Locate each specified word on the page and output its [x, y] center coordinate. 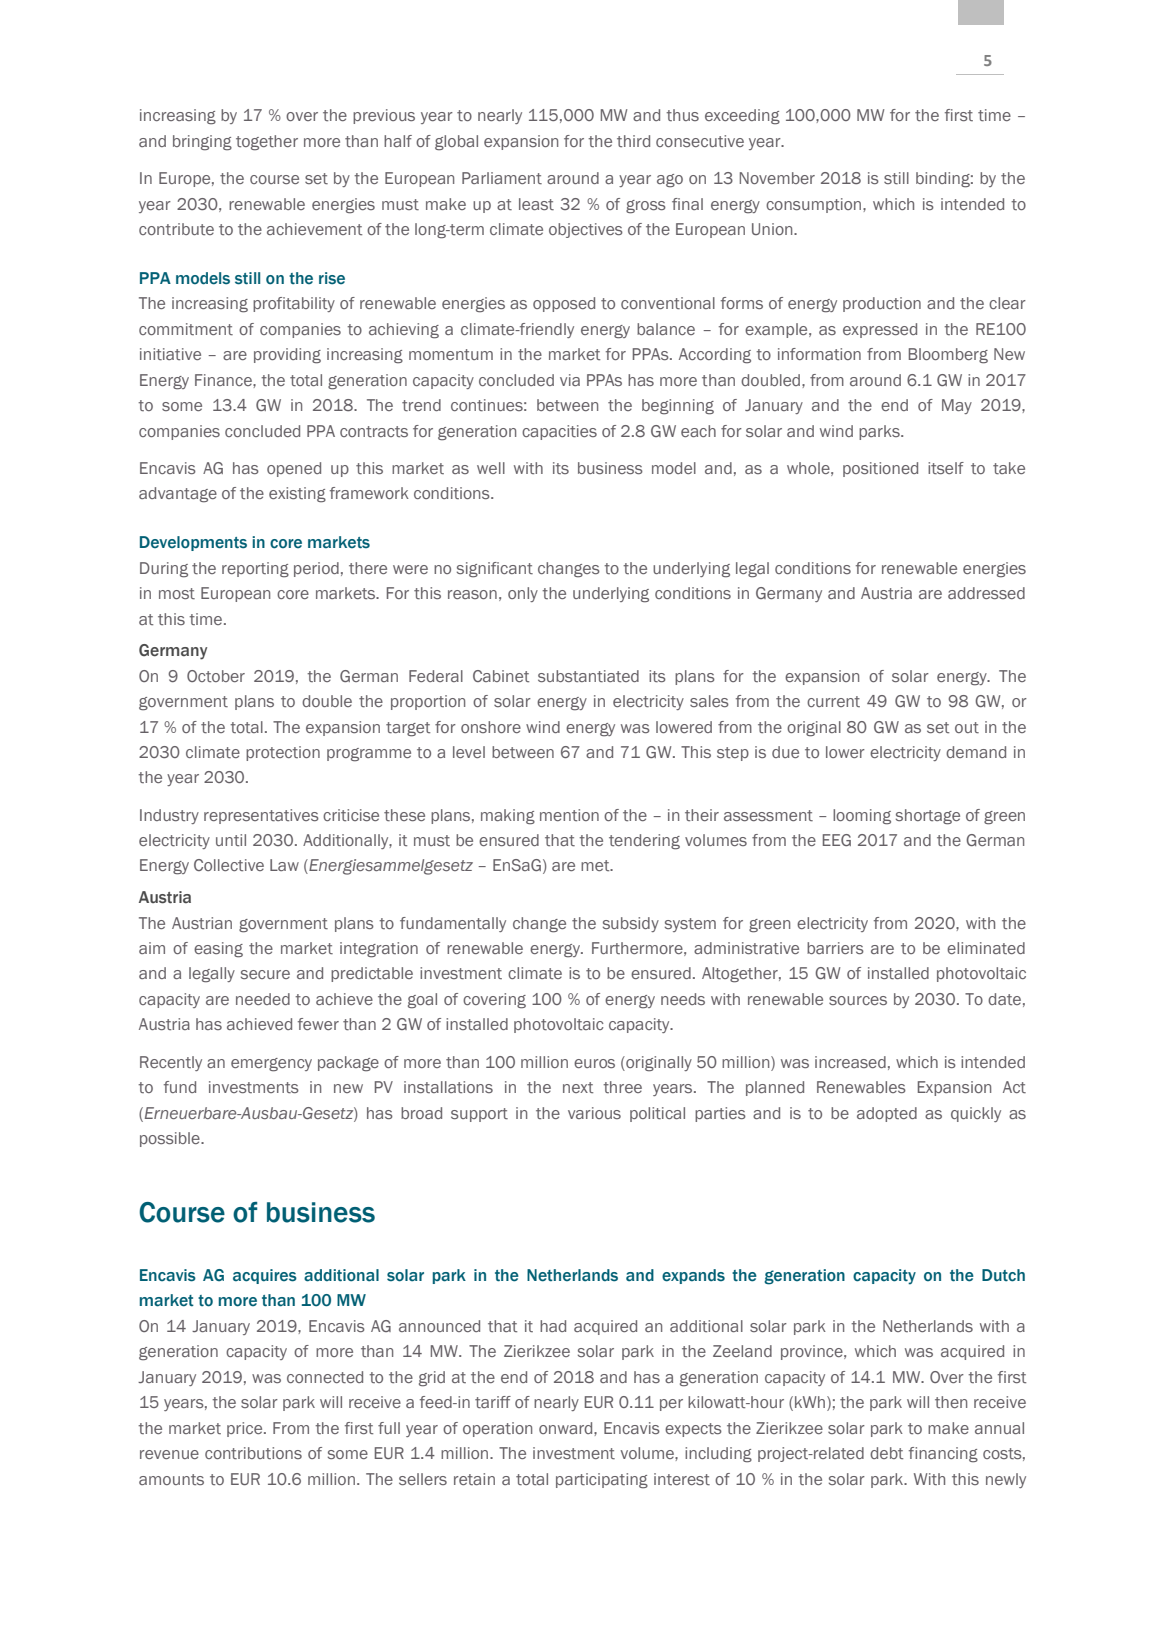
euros [594, 1063]
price [246, 1429]
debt [886, 1453]
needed [263, 999]
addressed [986, 593]
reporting [255, 570]
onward [567, 1428]
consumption [813, 205]
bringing [202, 143]
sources [858, 1000]
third [633, 141]
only [523, 594]
